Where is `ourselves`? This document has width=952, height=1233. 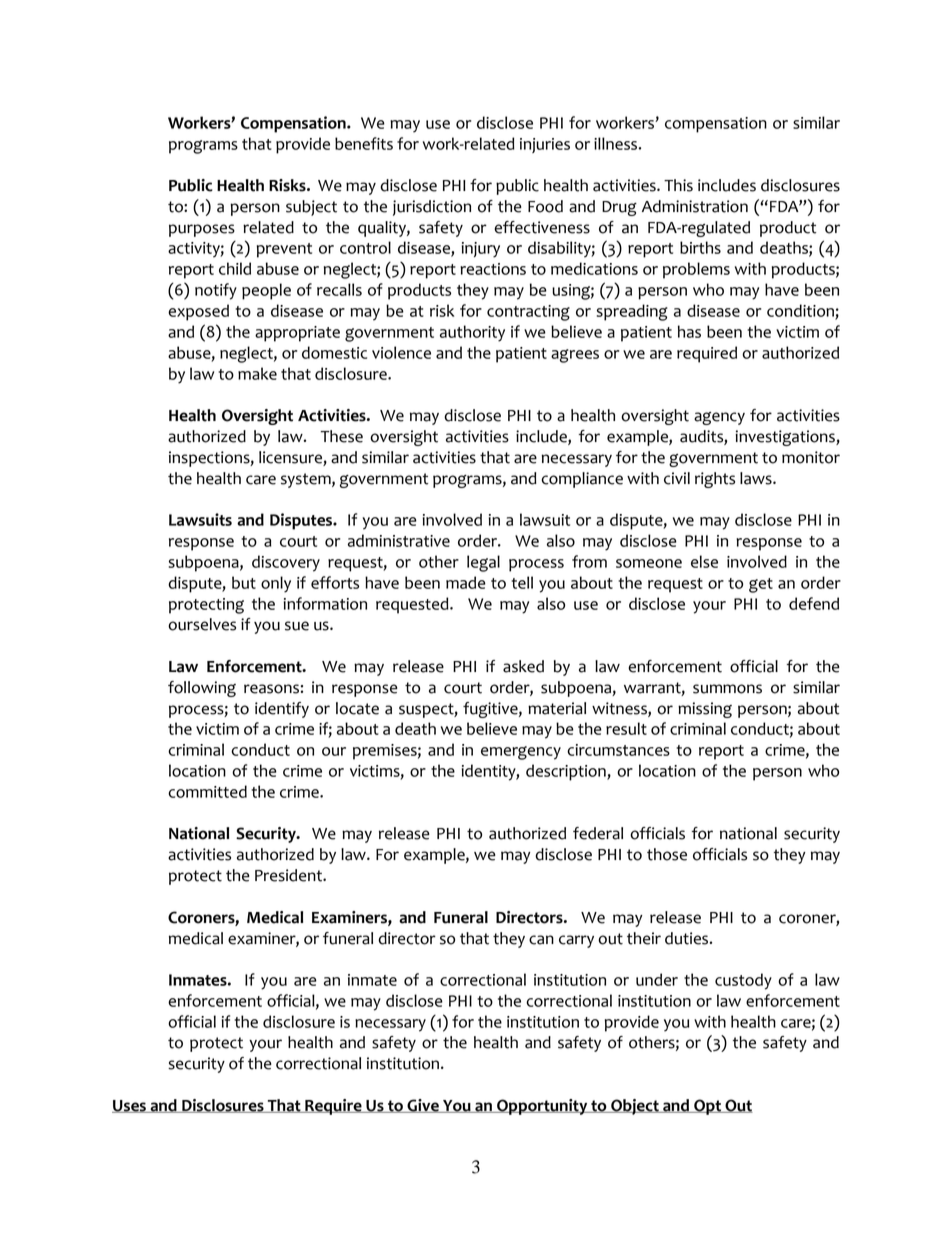
ourselves is located at coordinates (202, 624).
